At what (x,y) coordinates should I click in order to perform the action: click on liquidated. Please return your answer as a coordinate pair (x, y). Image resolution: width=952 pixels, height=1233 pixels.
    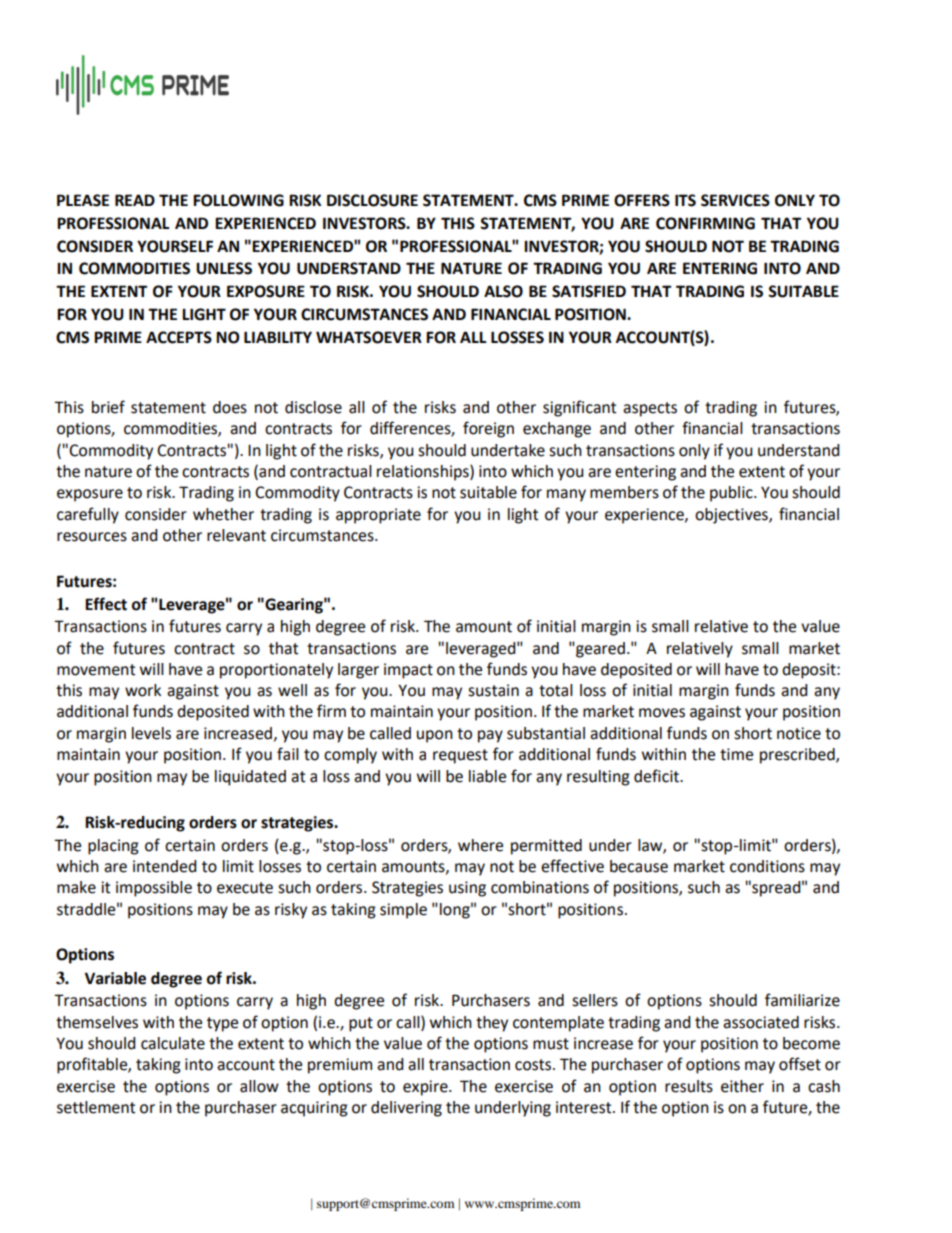
    Looking at the image, I should click on (250, 778).
